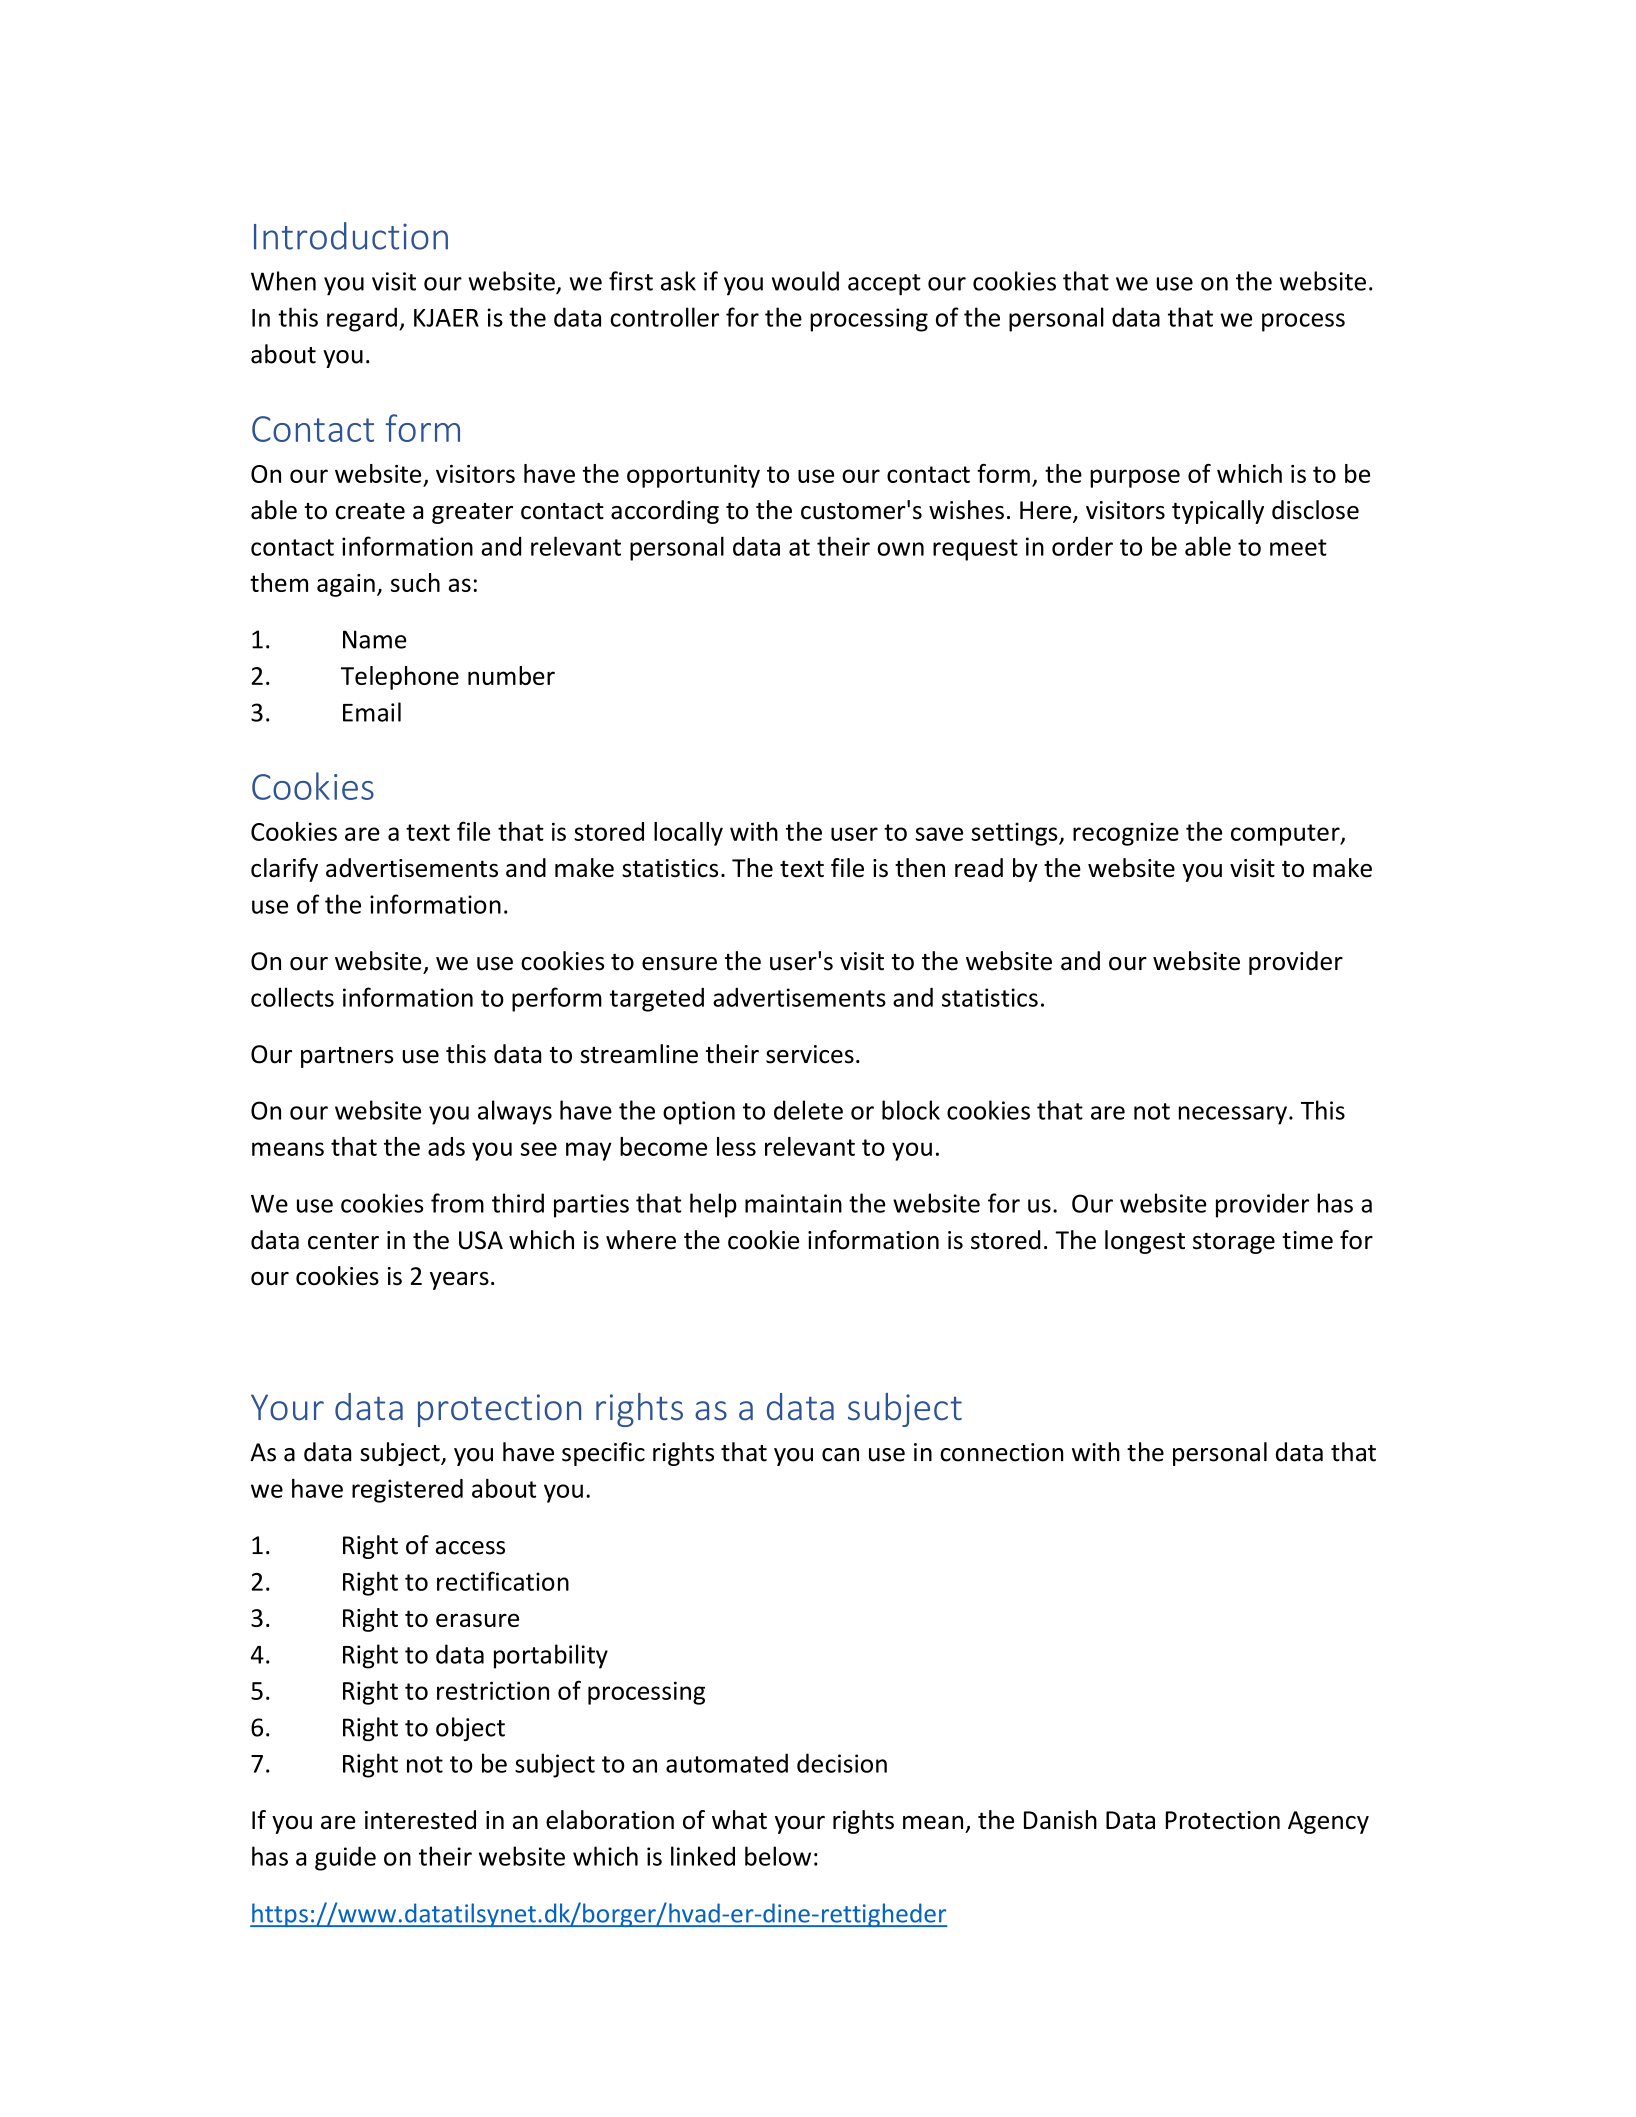 Image resolution: width=1636 pixels, height=2117 pixels. I want to click on meet, so click(1298, 547).
